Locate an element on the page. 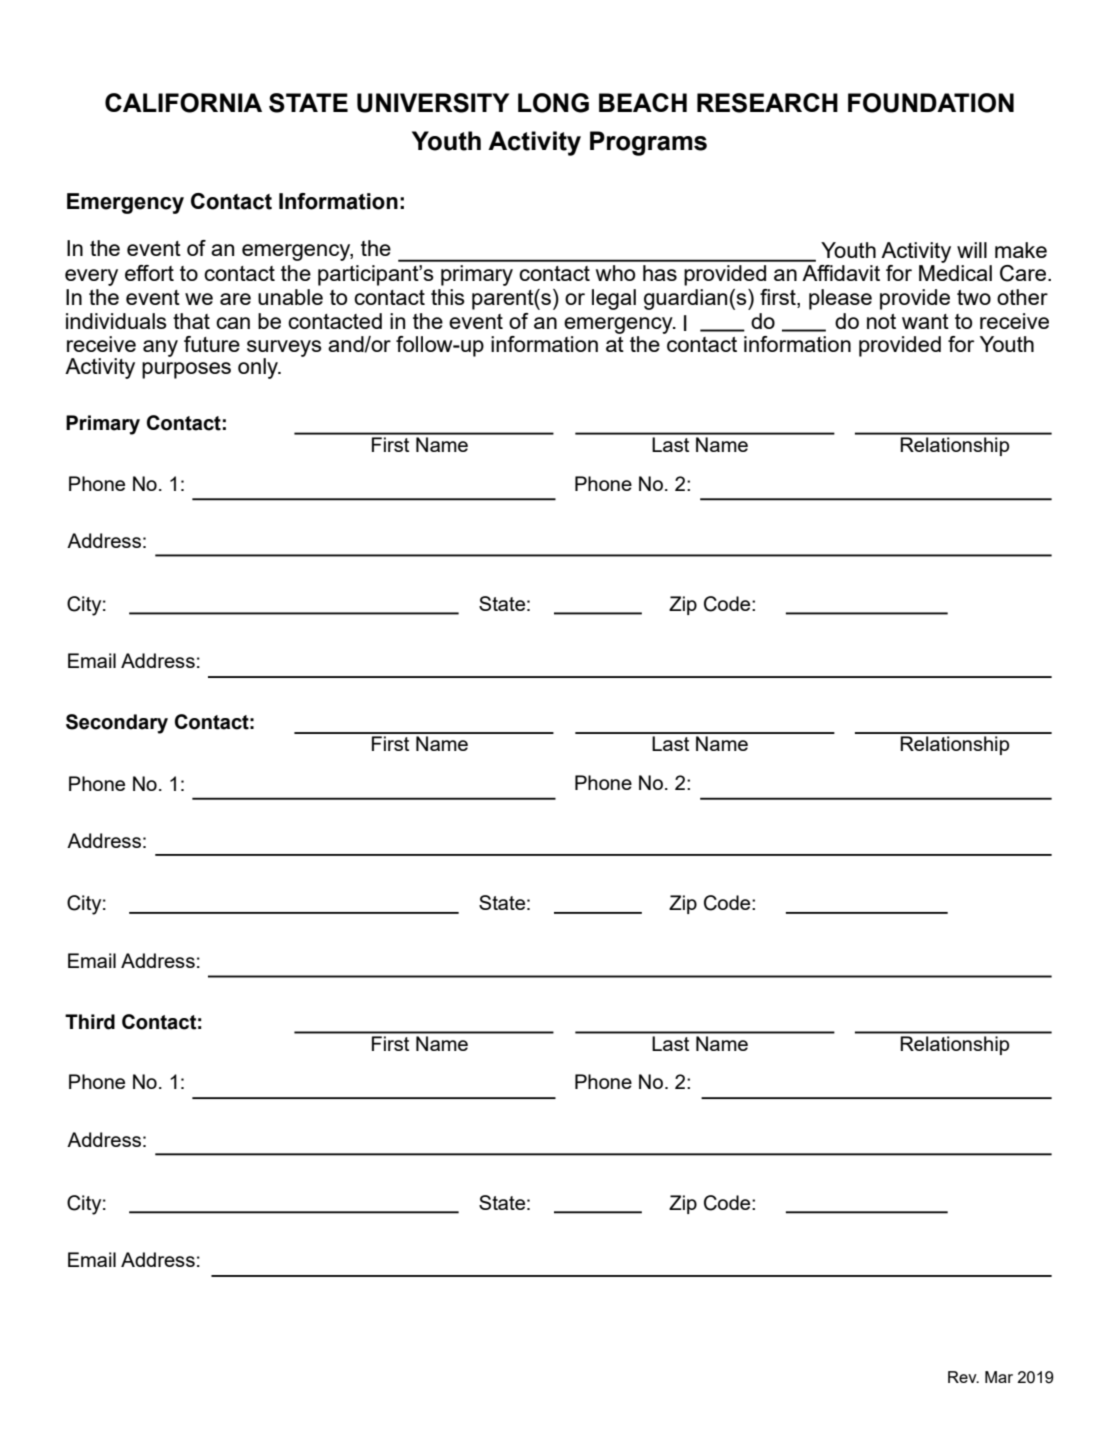 The image size is (1120, 1449). Rev is located at coordinates (963, 1377).
